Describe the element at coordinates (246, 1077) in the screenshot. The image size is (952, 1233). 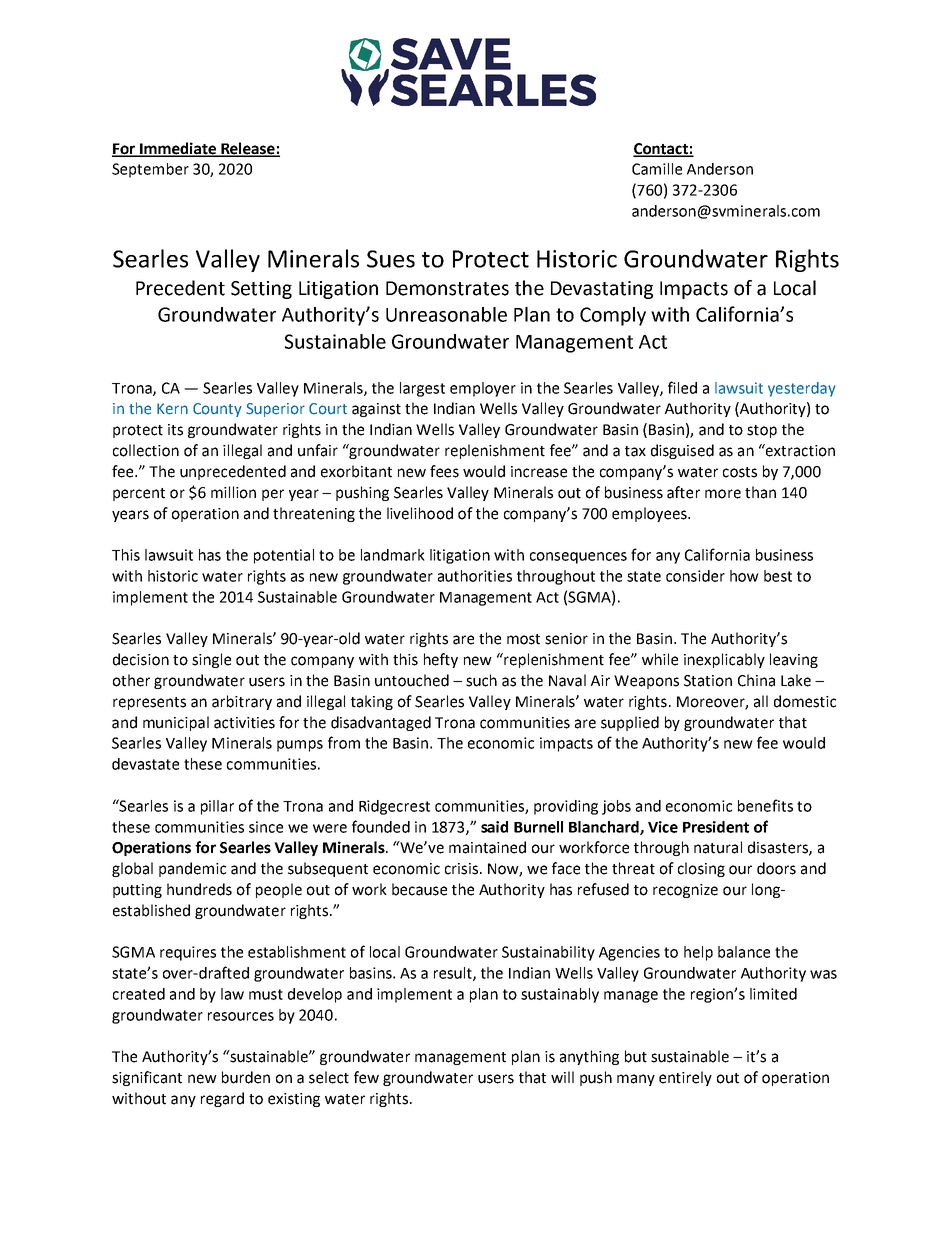
I see `burden` at that location.
